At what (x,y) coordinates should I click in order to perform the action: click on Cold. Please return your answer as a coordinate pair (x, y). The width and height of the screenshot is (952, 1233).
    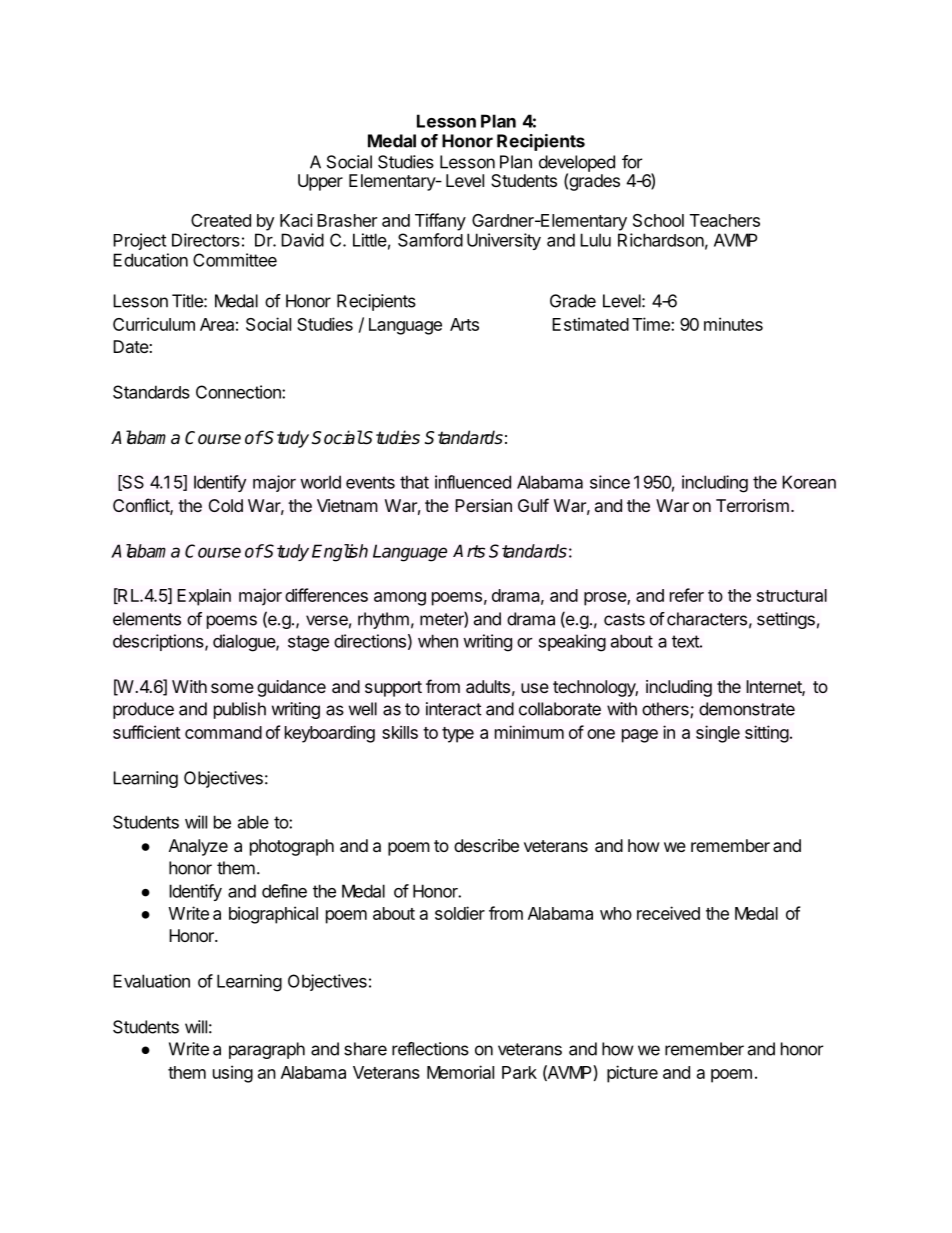
    Looking at the image, I should click on (226, 505).
